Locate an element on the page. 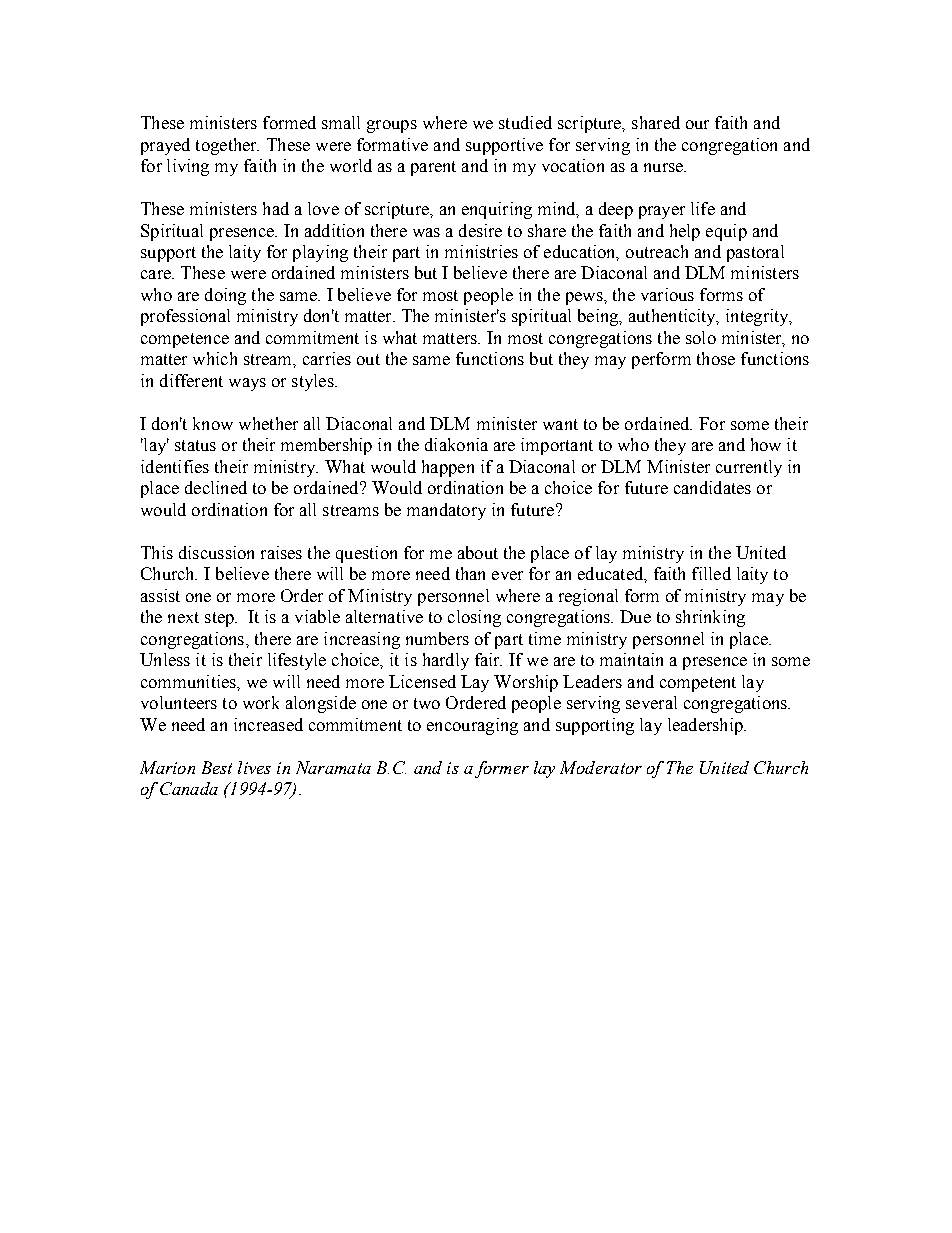 The image size is (952, 1233). Best is located at coordinates (217, 767).
